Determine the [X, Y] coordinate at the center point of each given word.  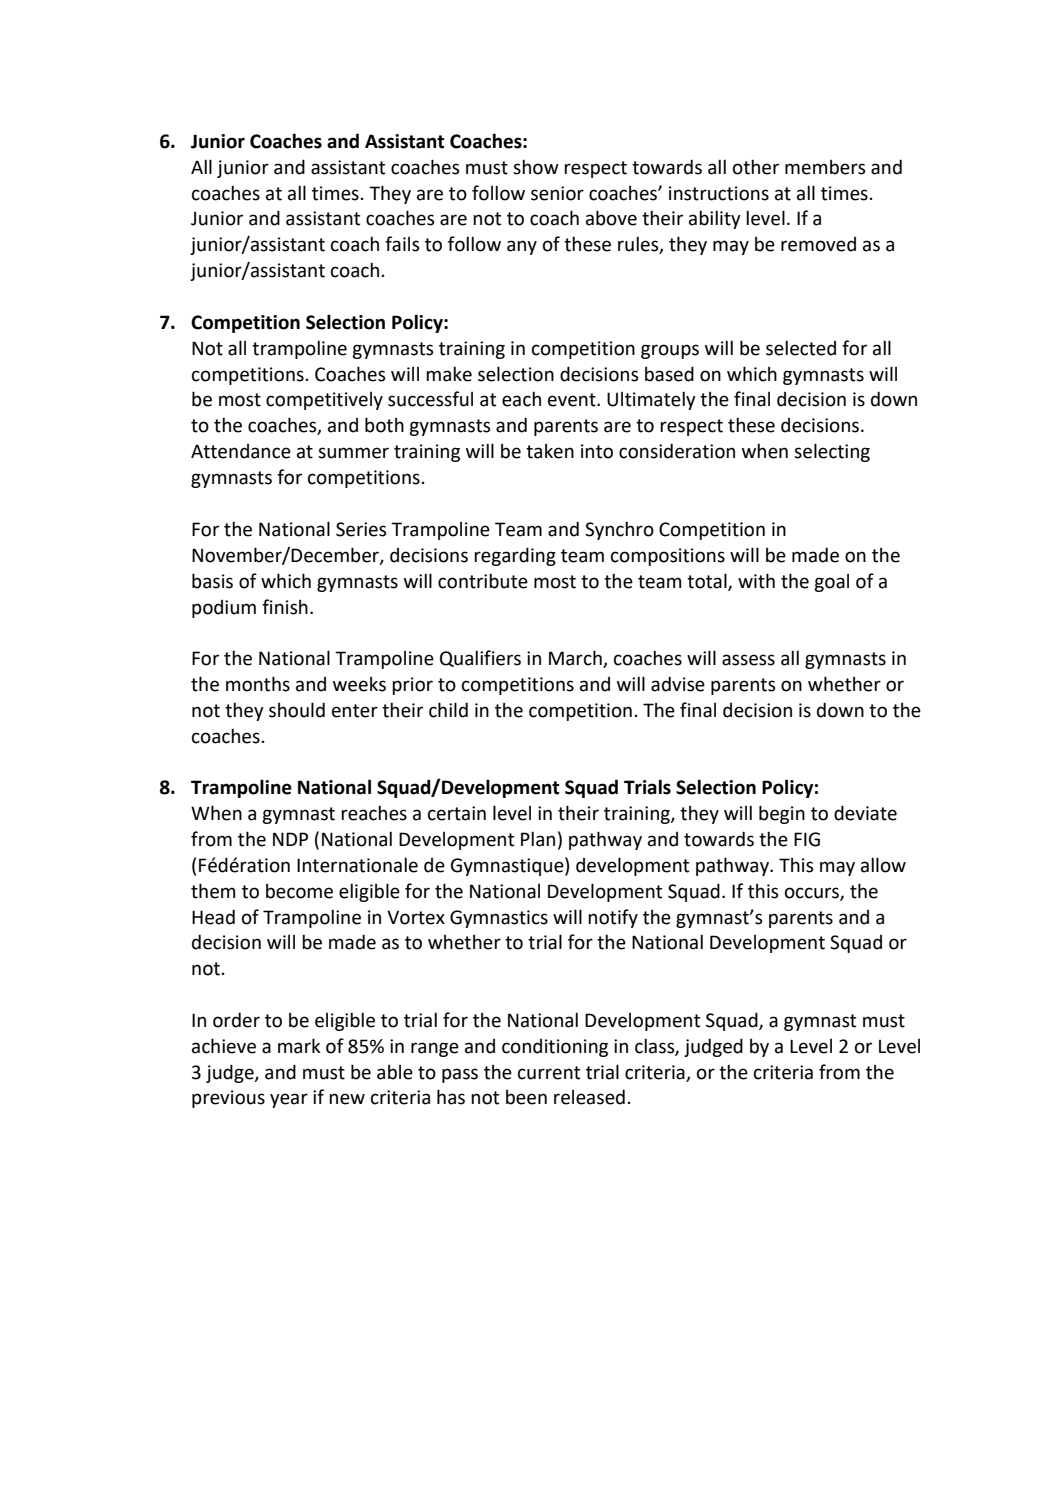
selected [801, 348]
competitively [324, 401]
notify [613, 918]
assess [748, 660]
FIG [807, 839]
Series [361, 529]
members [825, 167]
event [573, 400]
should [297, 710]
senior [557, 193]
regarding [515, 556]
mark [299, 1046]
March [576, 659]
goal [831, 583]
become [299, 891]
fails [402, 244]
